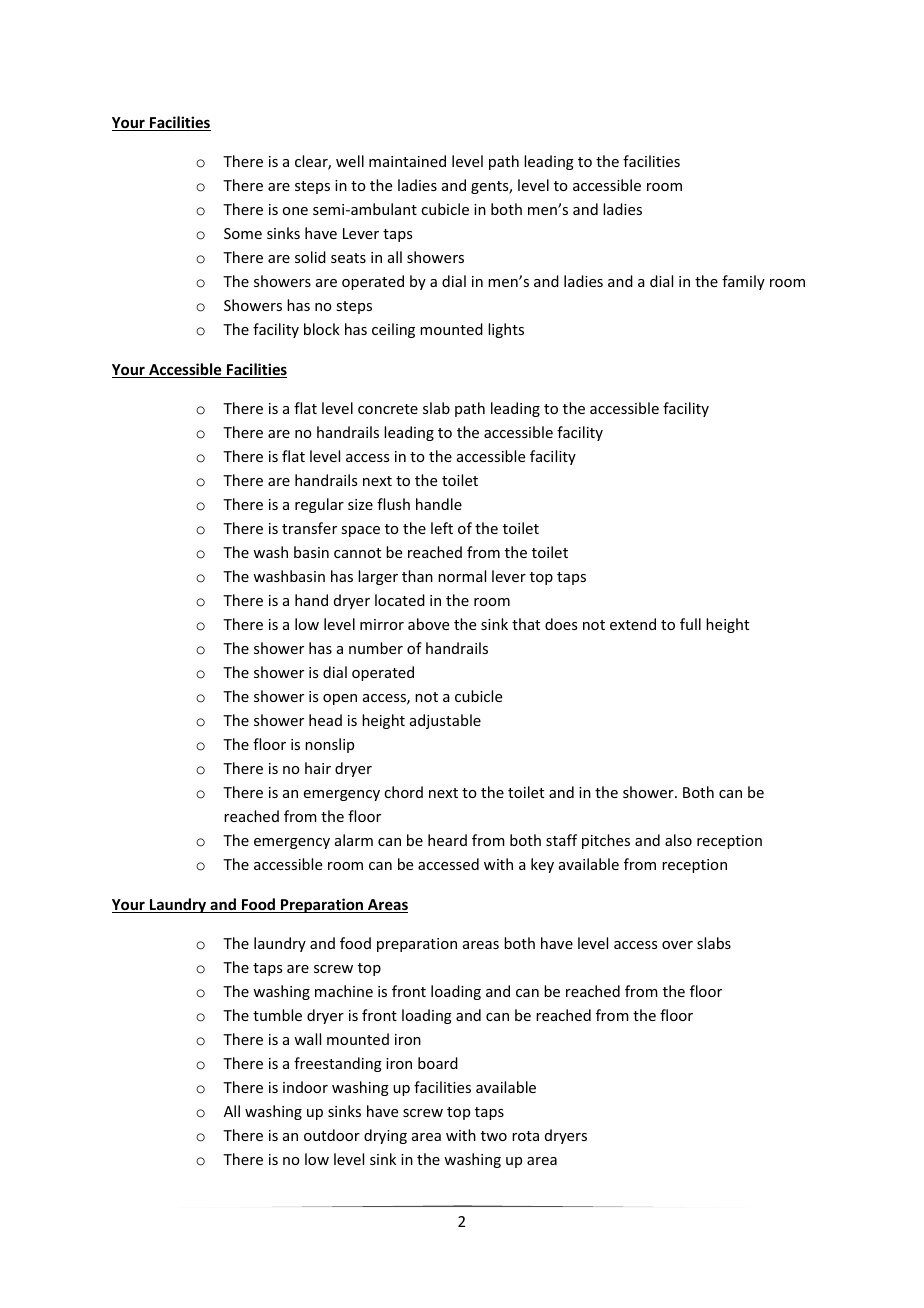 The width and height of the screenshot is (924, 1308). What do you see at coordinates (407, 161) in the screenshot?
I see `maintained` at bounding box center [407, 161].
